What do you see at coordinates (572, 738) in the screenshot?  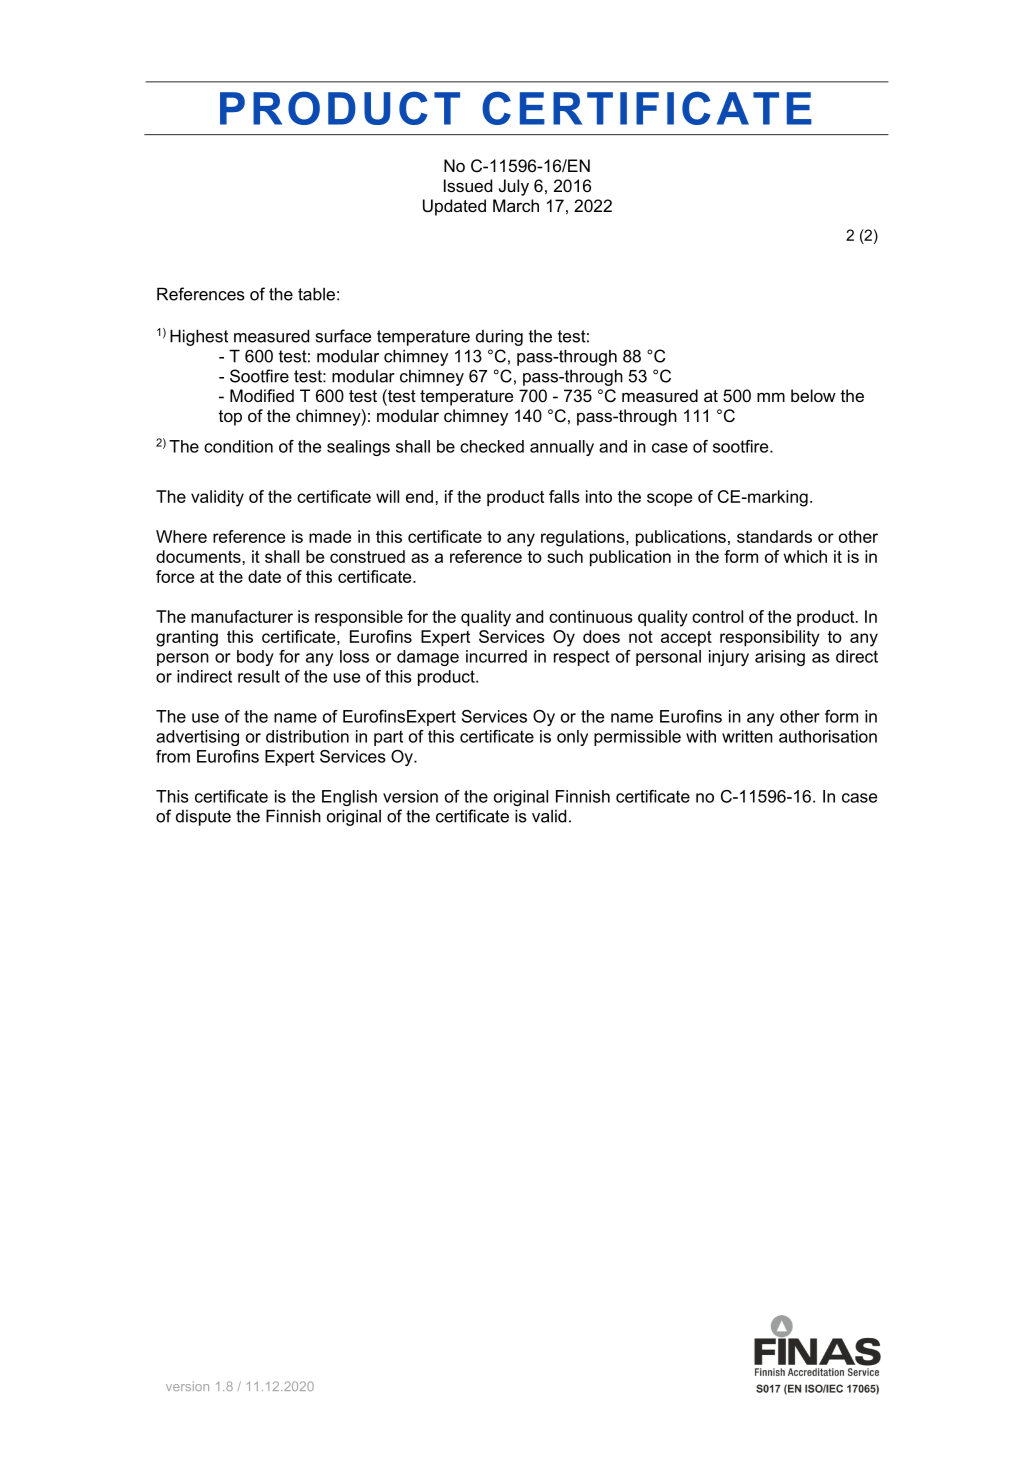 I see `only` at bounding box center [572, 738].
